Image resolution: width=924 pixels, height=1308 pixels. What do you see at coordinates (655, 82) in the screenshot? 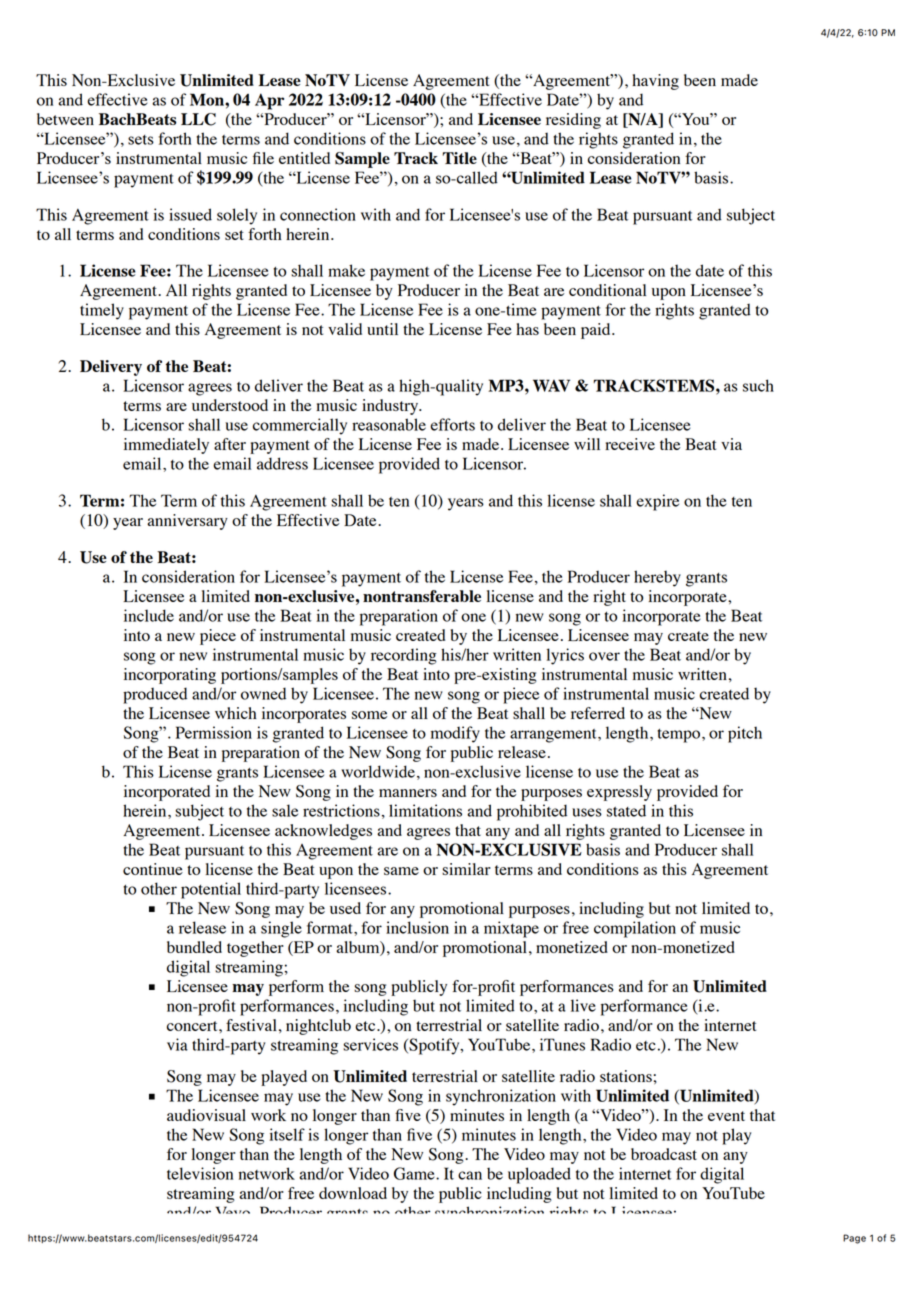
I see `having` at bounding box center [655, 82].
